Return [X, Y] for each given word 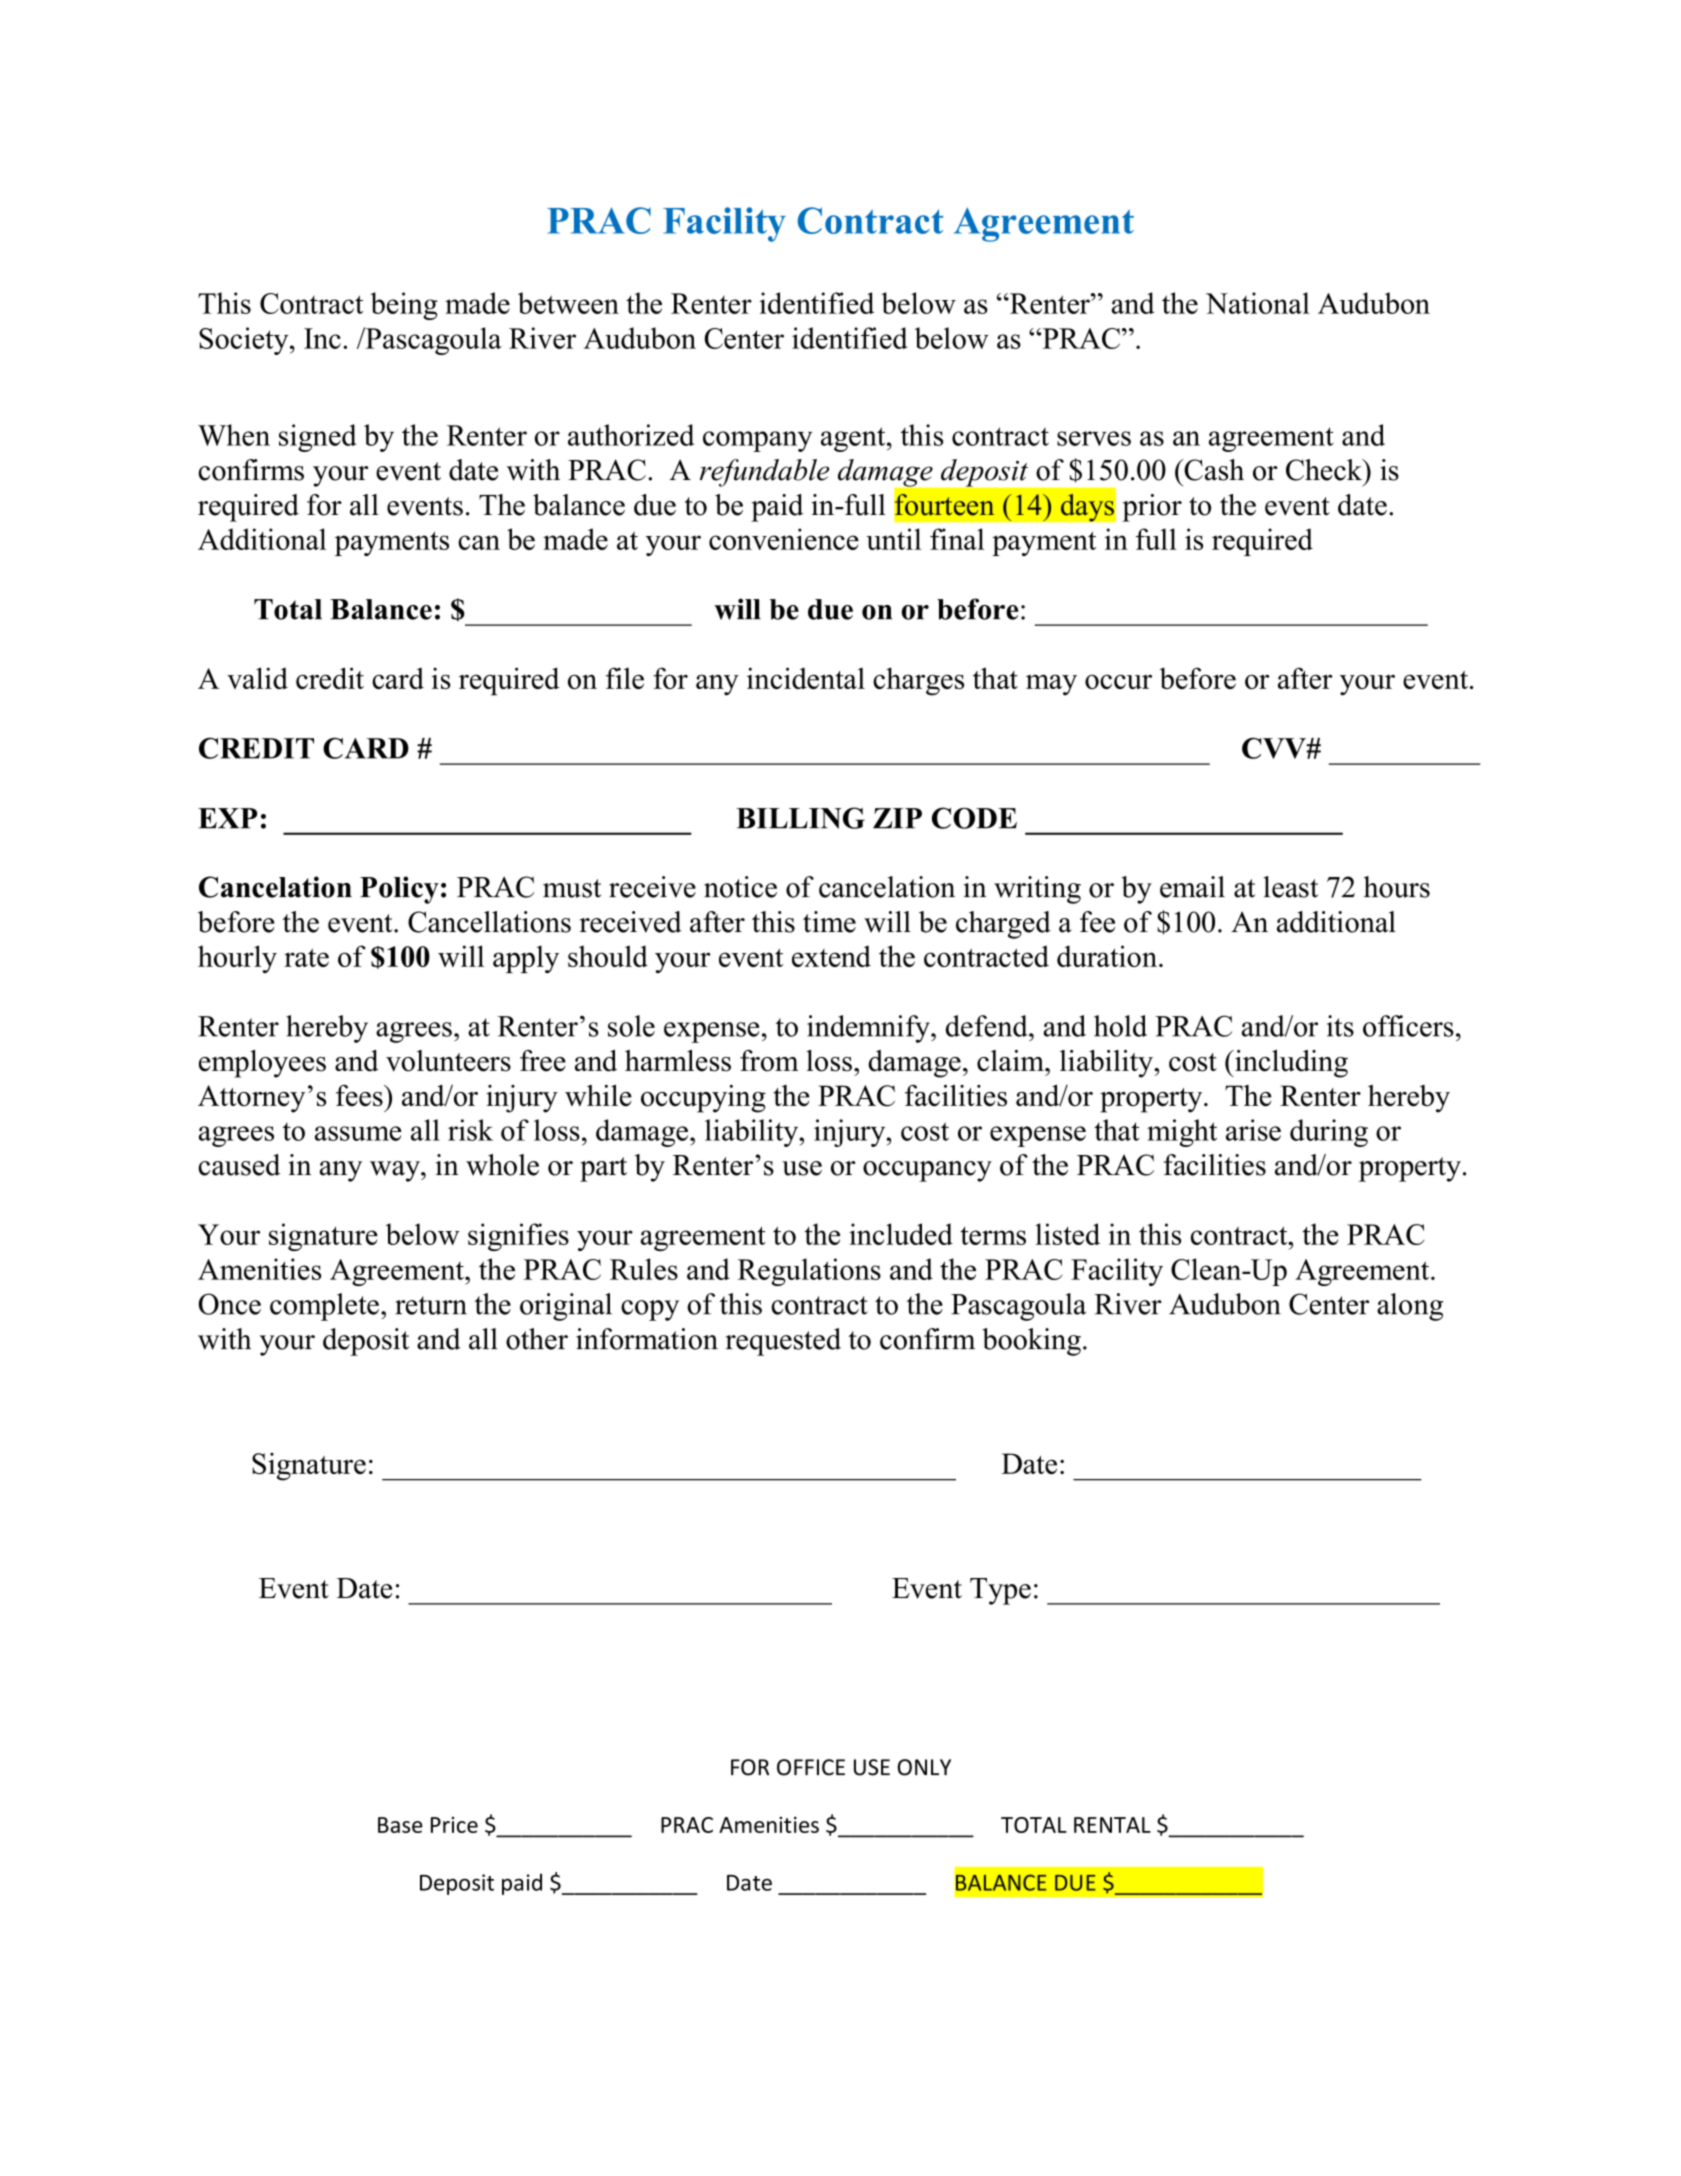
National [1258, 303]
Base [400, 1825]
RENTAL [1112, 1825]
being [404, 306]
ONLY [924, 1767]
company [757, 441]
